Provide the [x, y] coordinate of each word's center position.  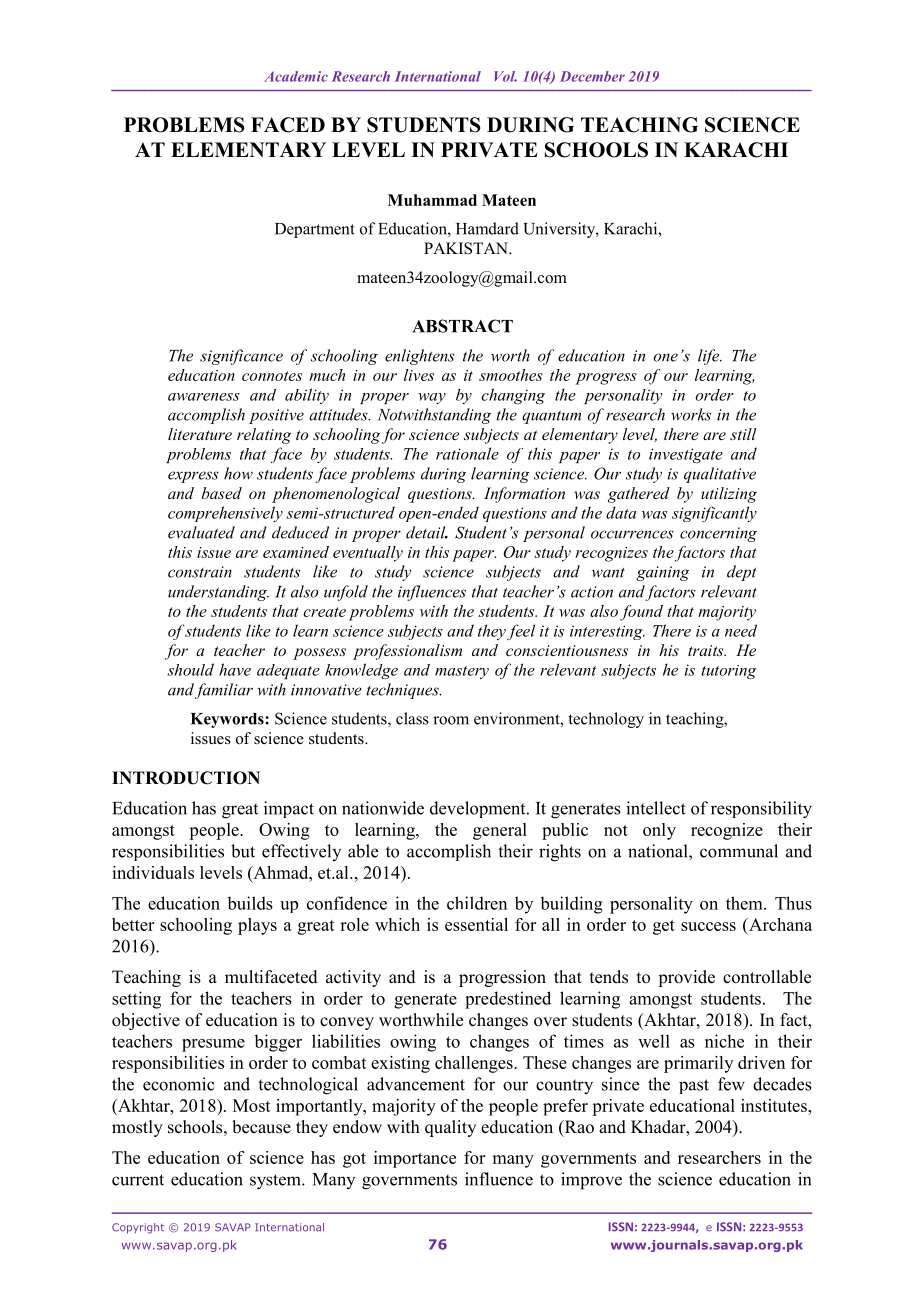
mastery [462, 672]
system [276, 1182]
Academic [296, 76]
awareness [204, 397]
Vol [505, 76]
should [190, 669]
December [592, 76]
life [710, 357]
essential [476, 924]
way [432, 398]
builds [250, 903]
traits [707, 650]
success [708, 926]
